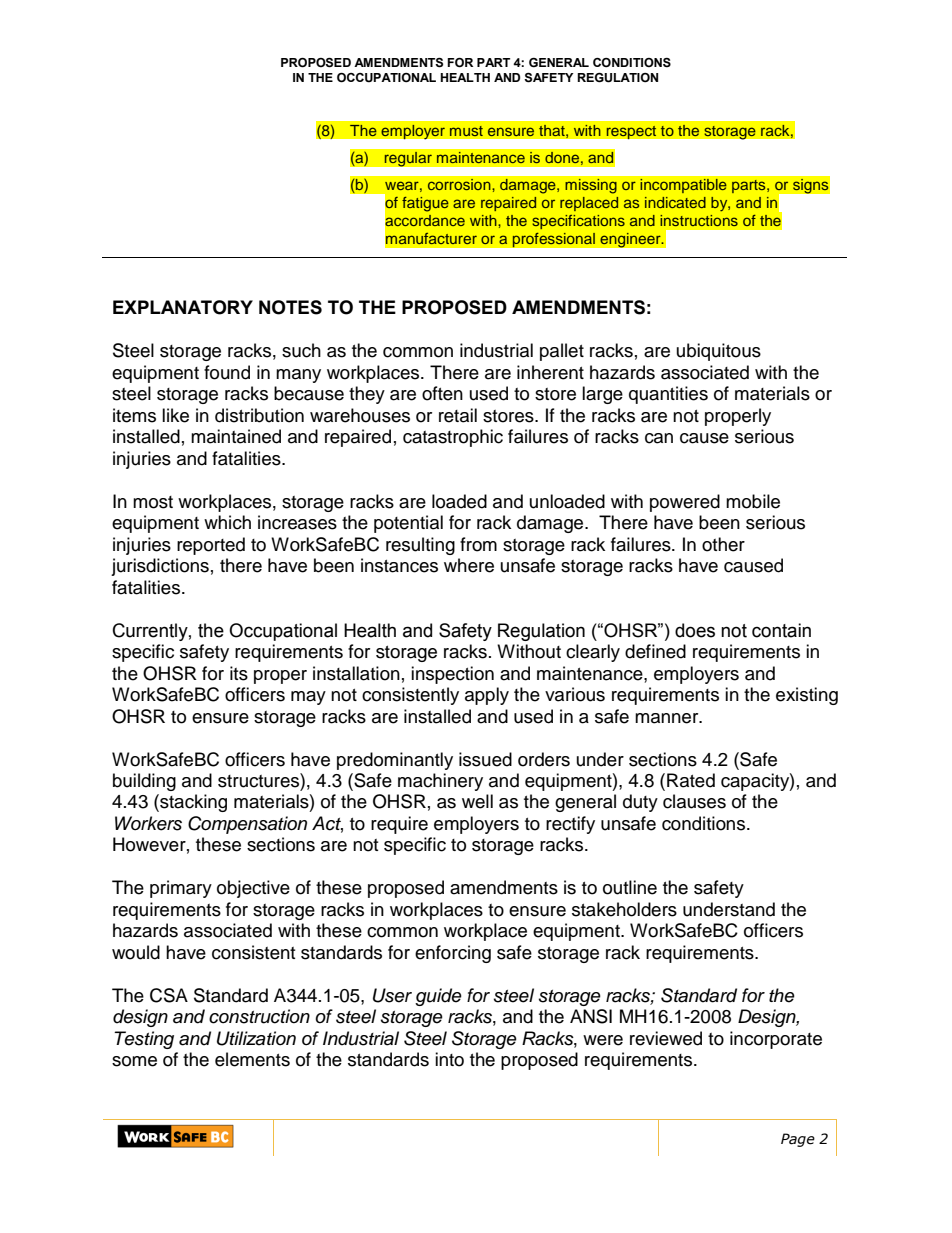 This page has height=1233, width=952. I want to click on retail, so click(458, 415).
